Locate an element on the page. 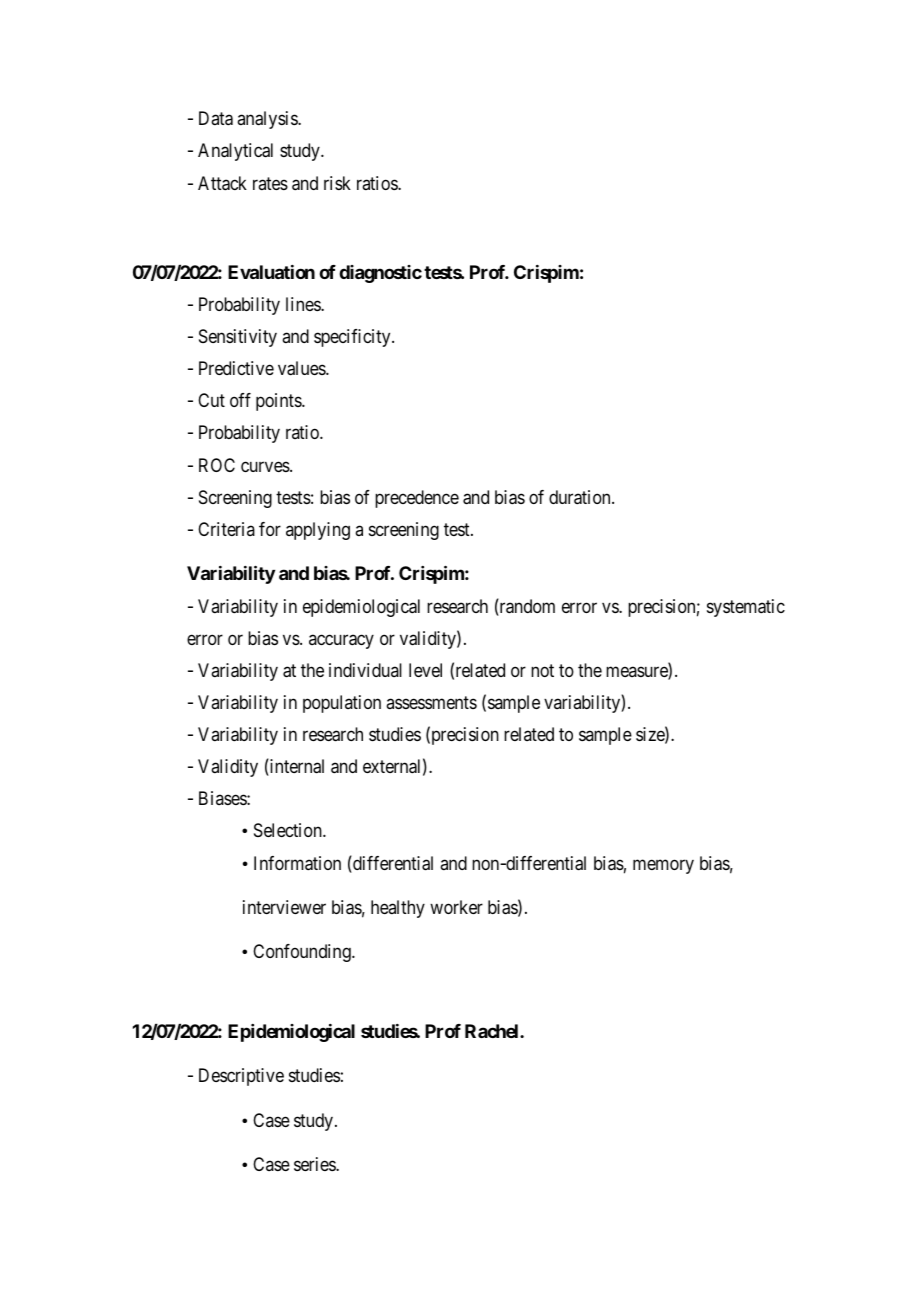 The height and width of the page is (1307, 924). analysis is located at coordinates (268, 120).
